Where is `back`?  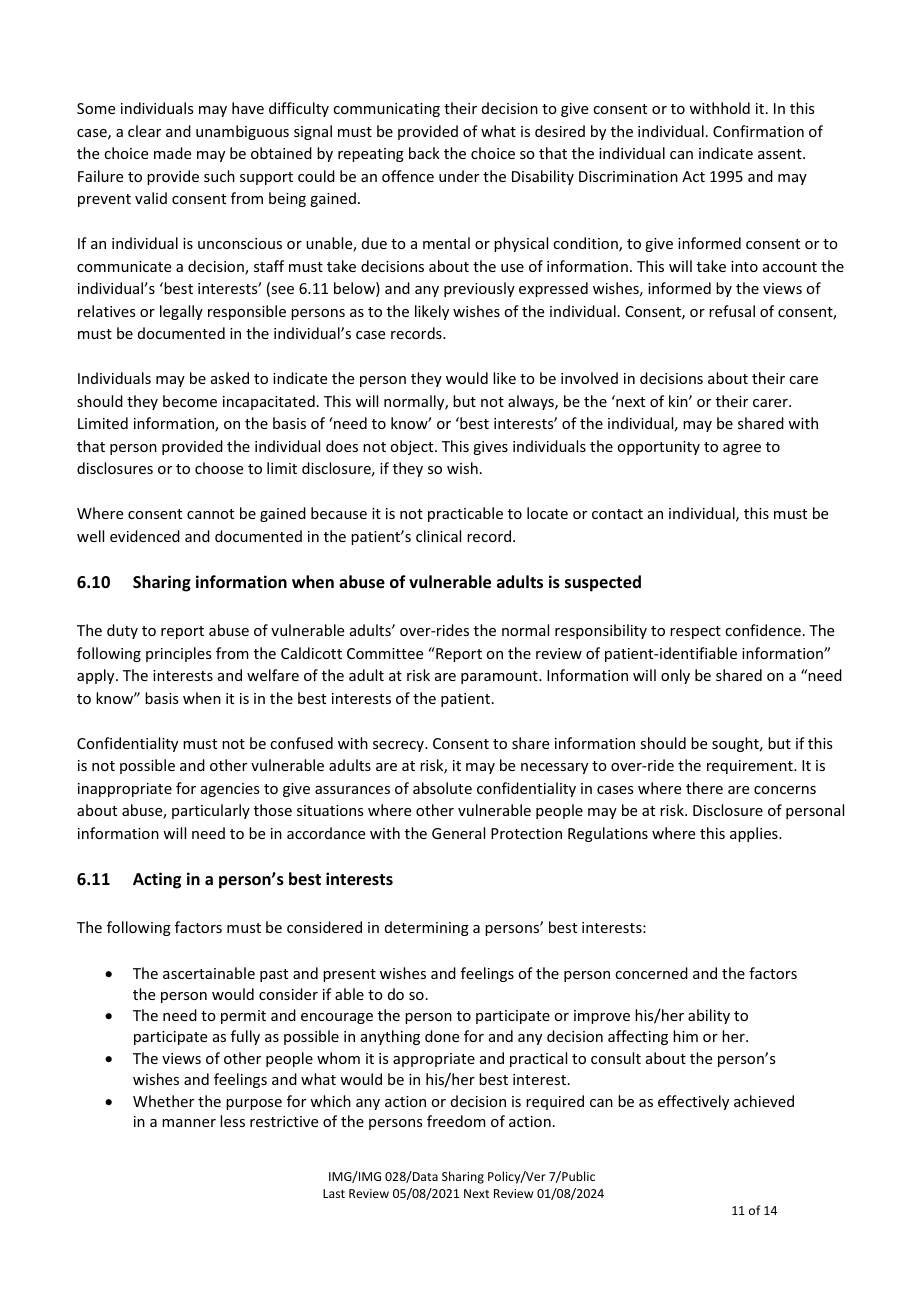
back is located at coordinates (424, 153).
